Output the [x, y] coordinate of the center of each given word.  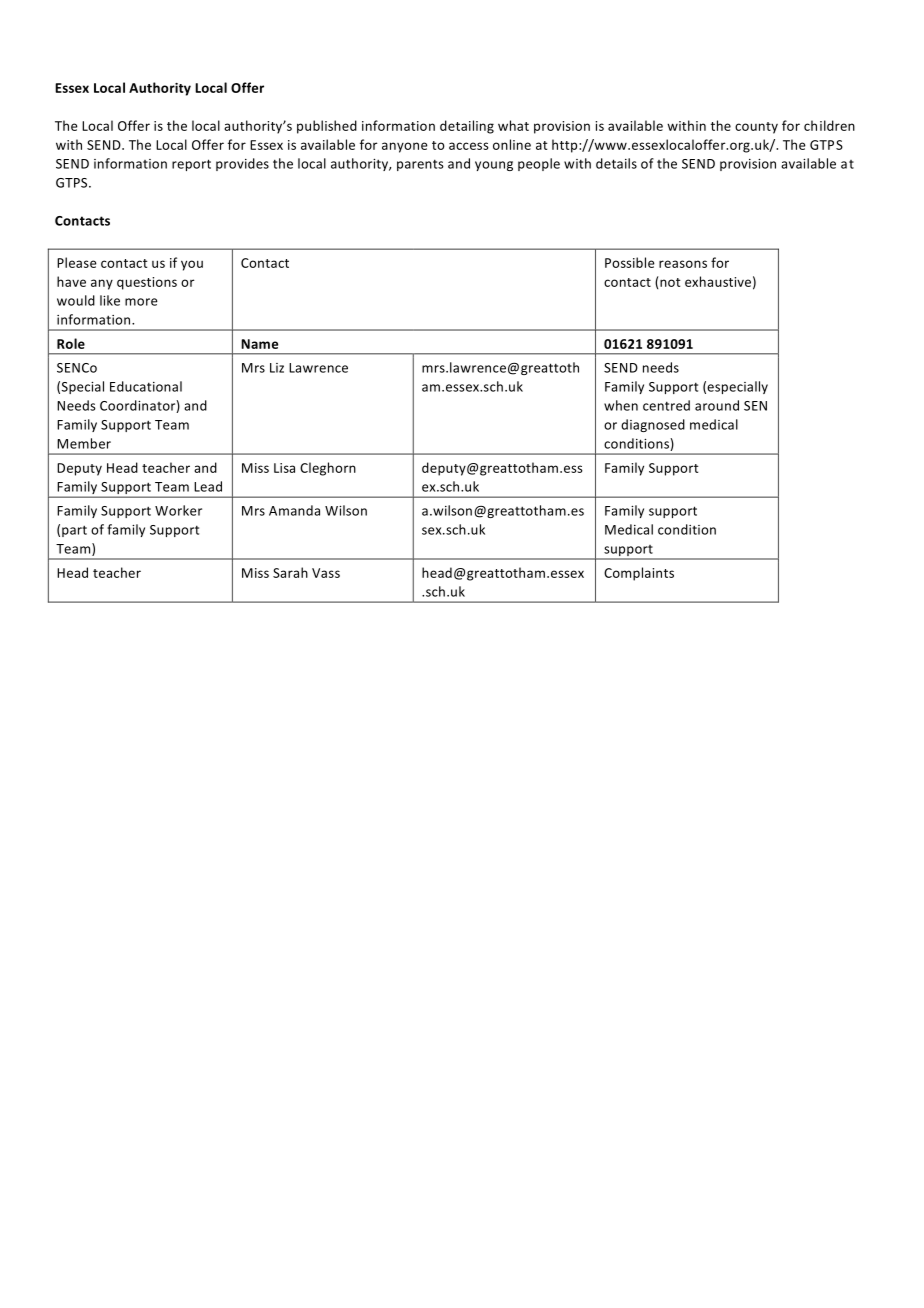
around [717, 405]
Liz [277, 368]
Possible [630, 262]
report [191, 165]
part [74, 531]
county [756, 128]
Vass [326, 573]
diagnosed [653, 425]
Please [77, 262]
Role [71, 343]
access [469, 146]
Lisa [284, 468]
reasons [683, 264]
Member [84, 443]
